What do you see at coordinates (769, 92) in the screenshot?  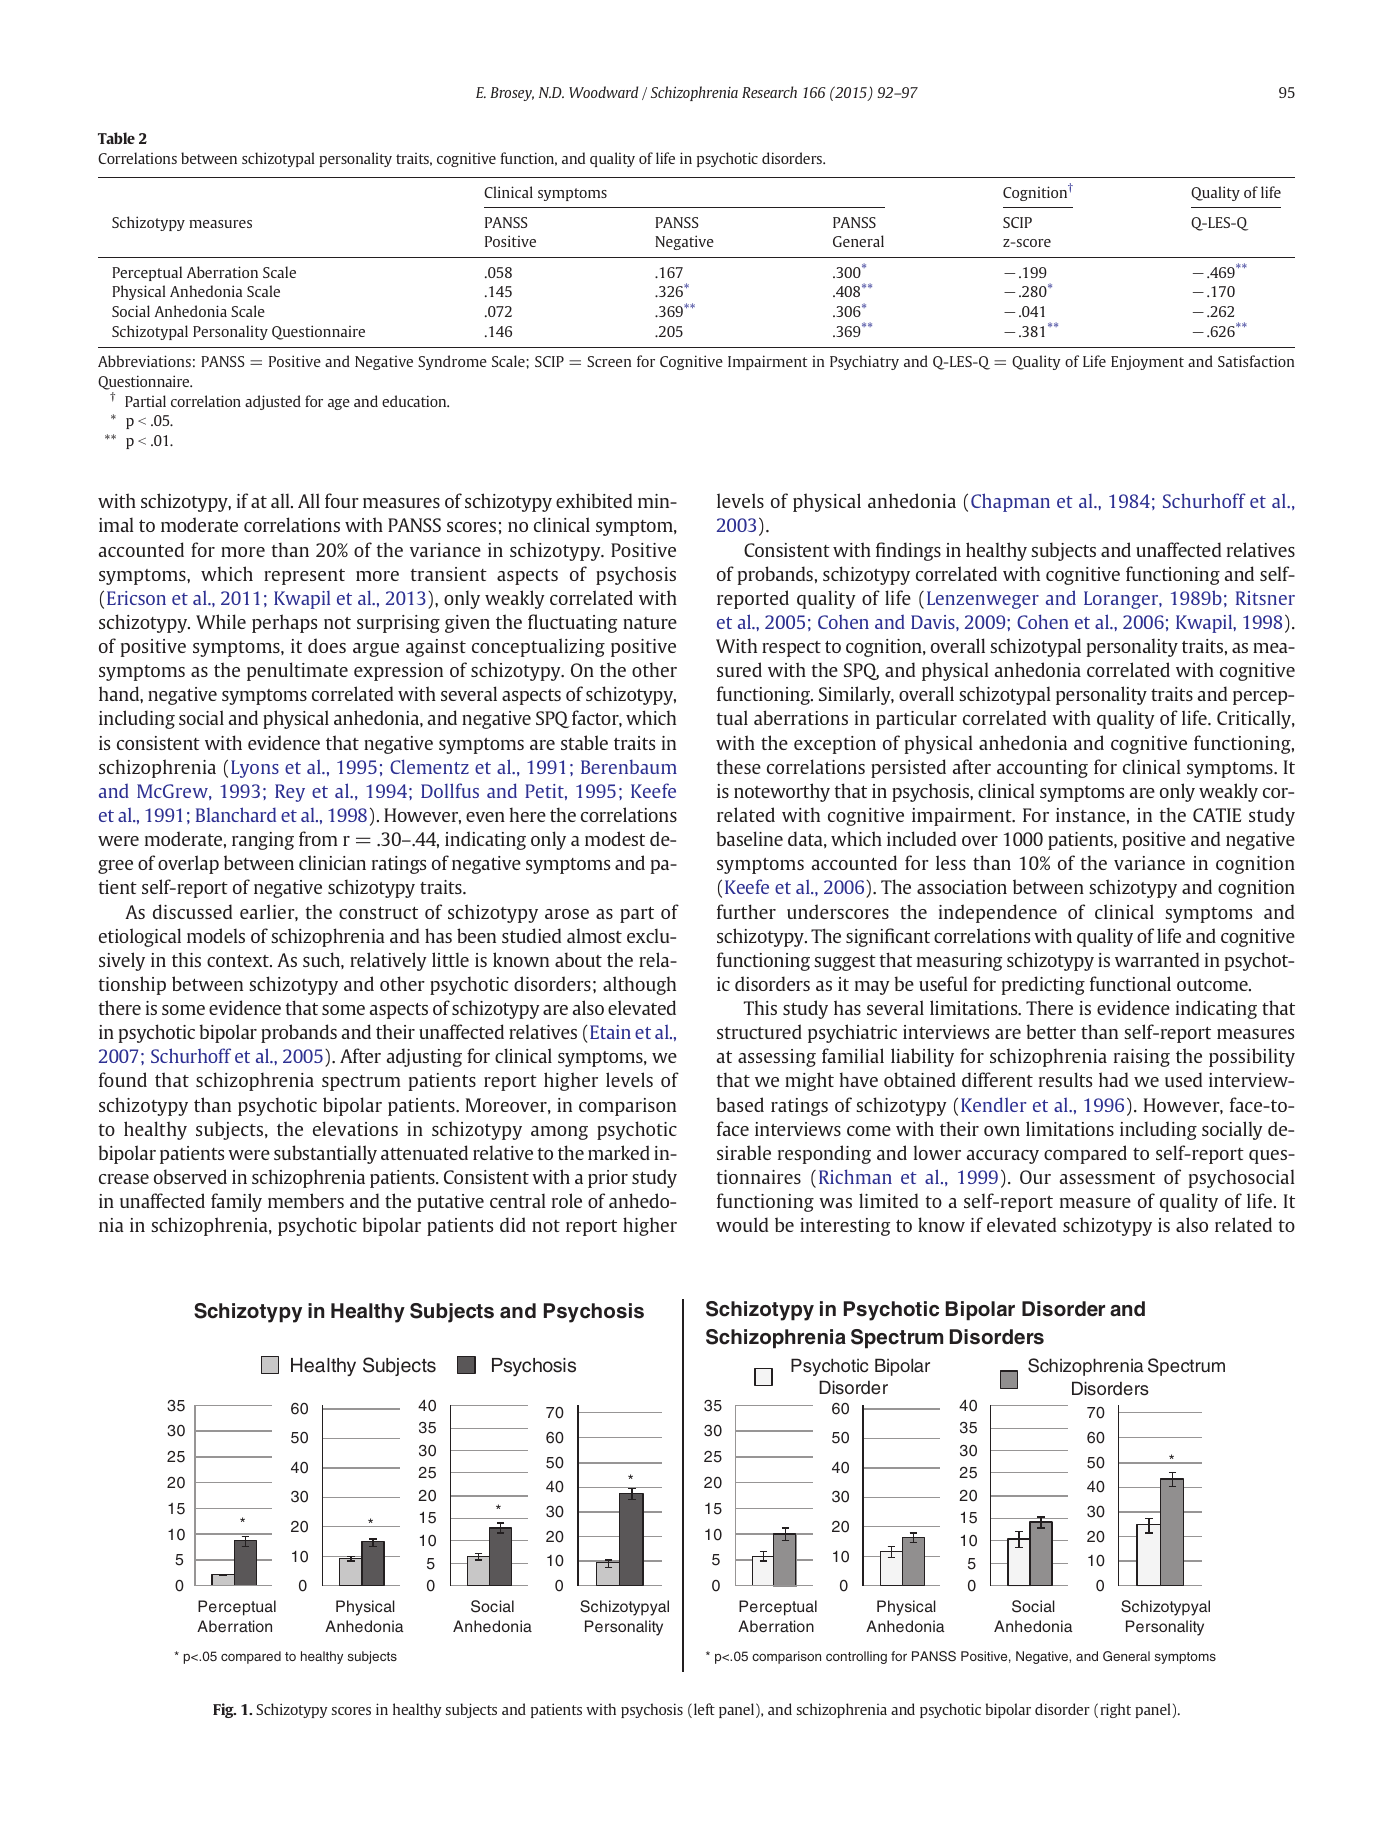 I see `Research` at bounding box center [769, 92].
